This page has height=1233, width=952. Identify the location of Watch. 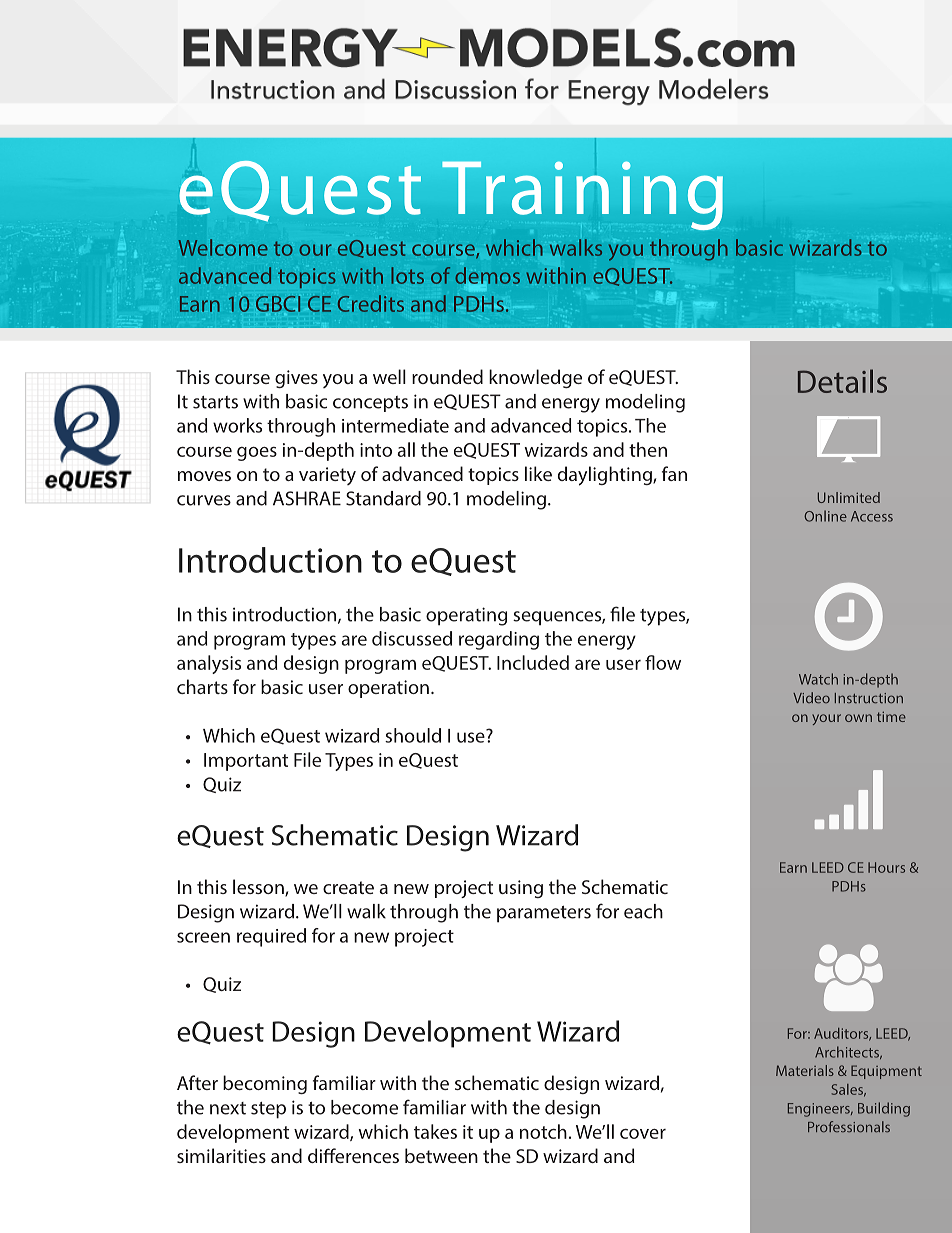
(818, 679).
